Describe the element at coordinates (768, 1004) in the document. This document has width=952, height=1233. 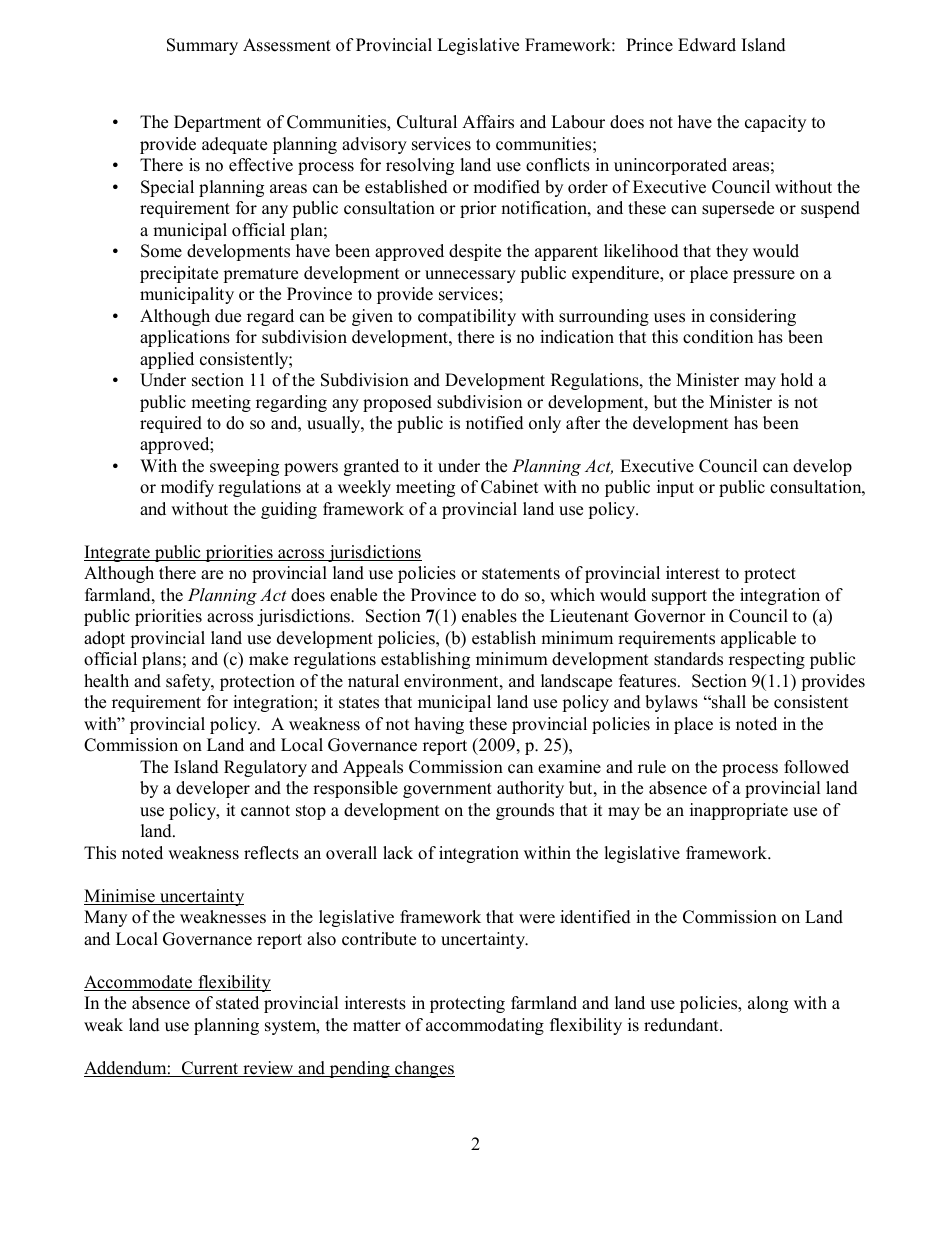
I see `along` at that location.
